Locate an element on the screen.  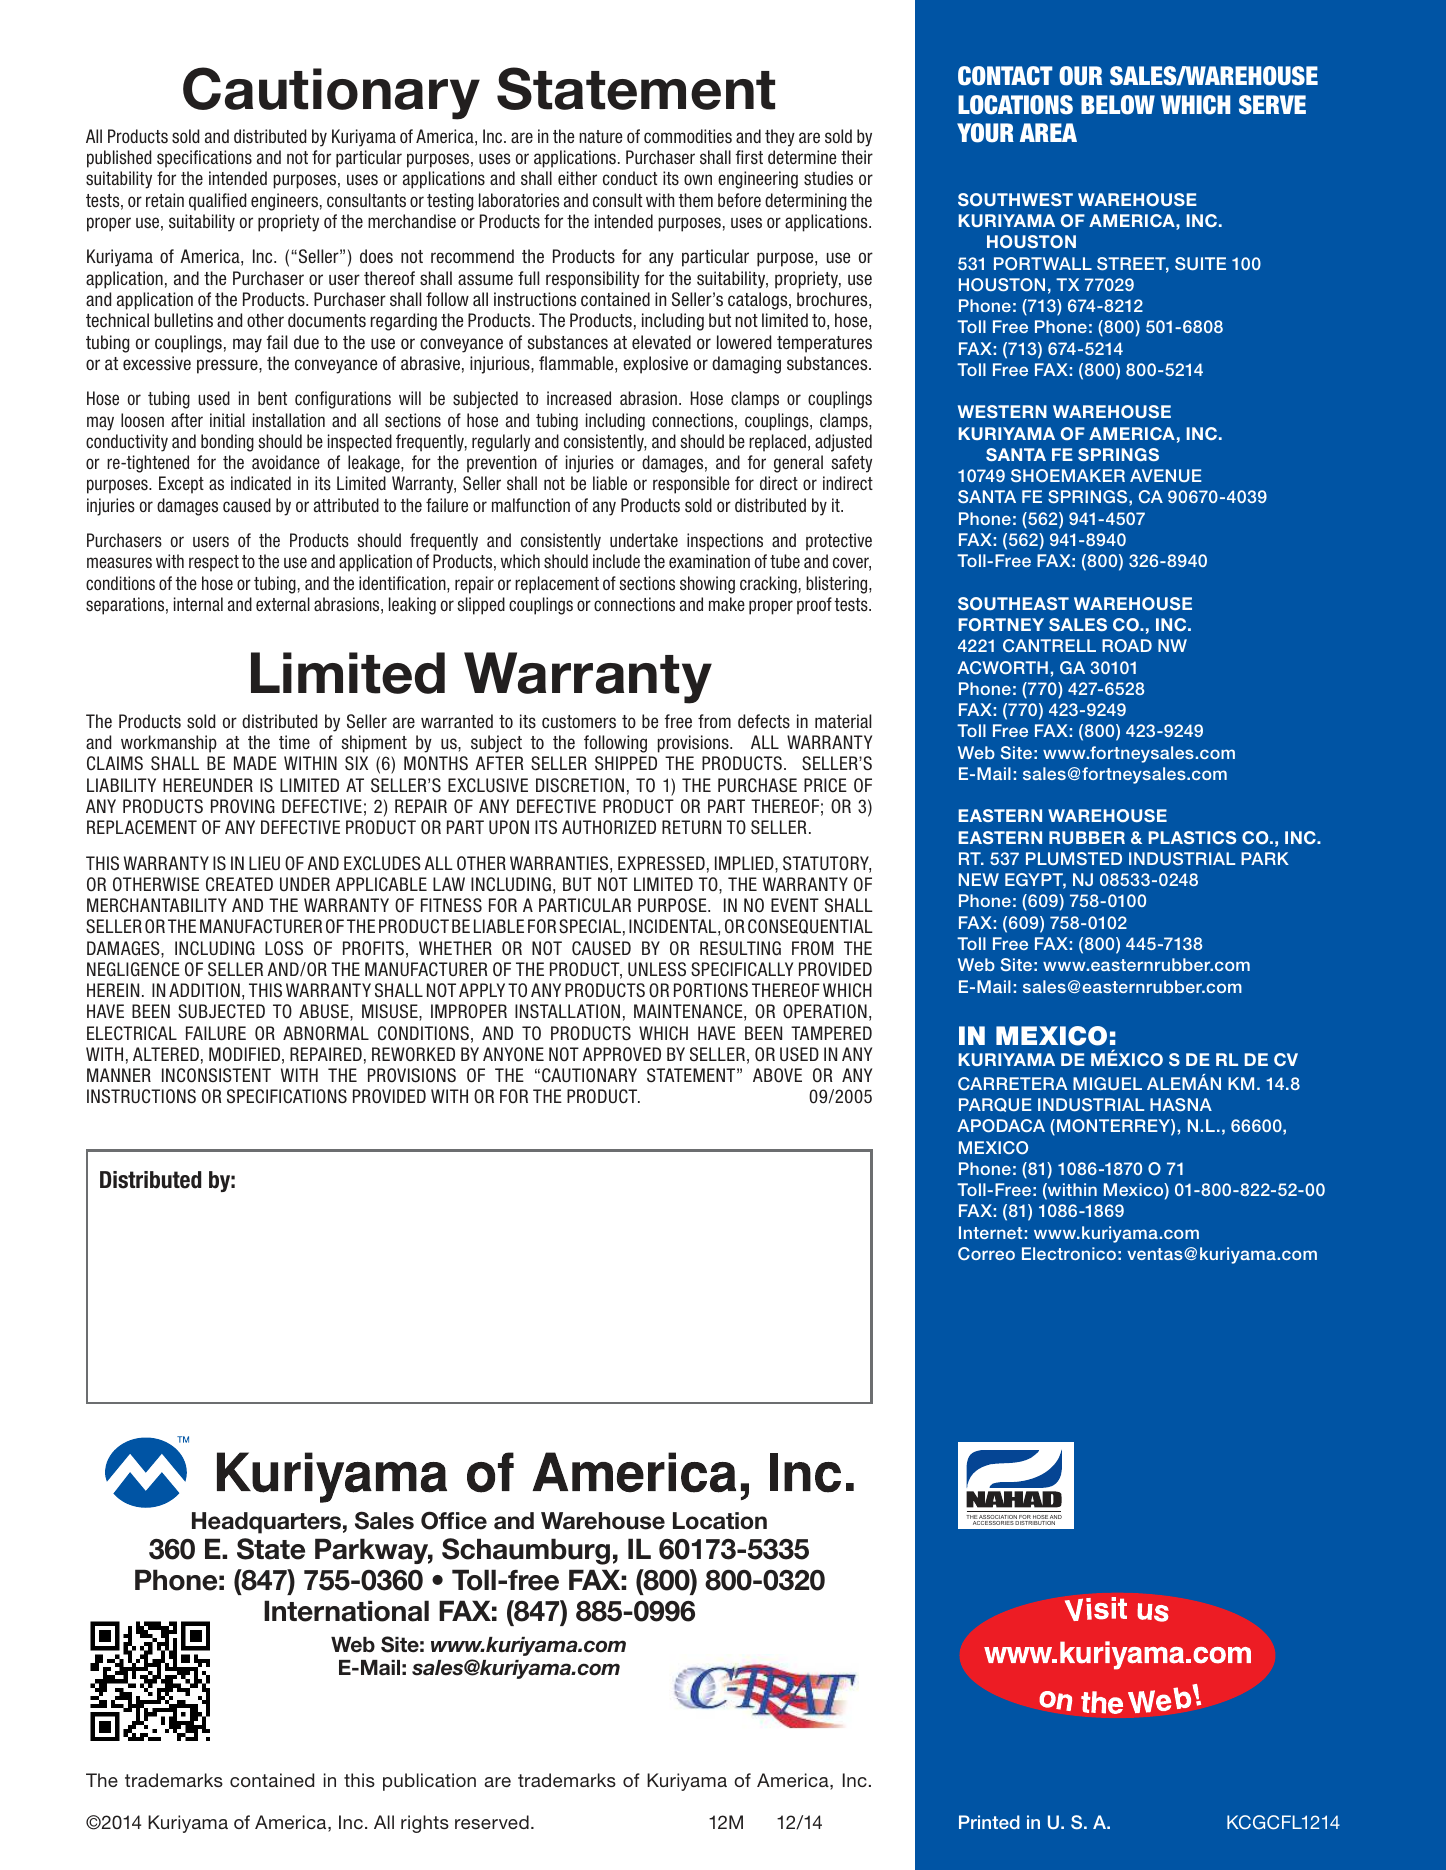
rights is located at coordinates (425, 1824).
